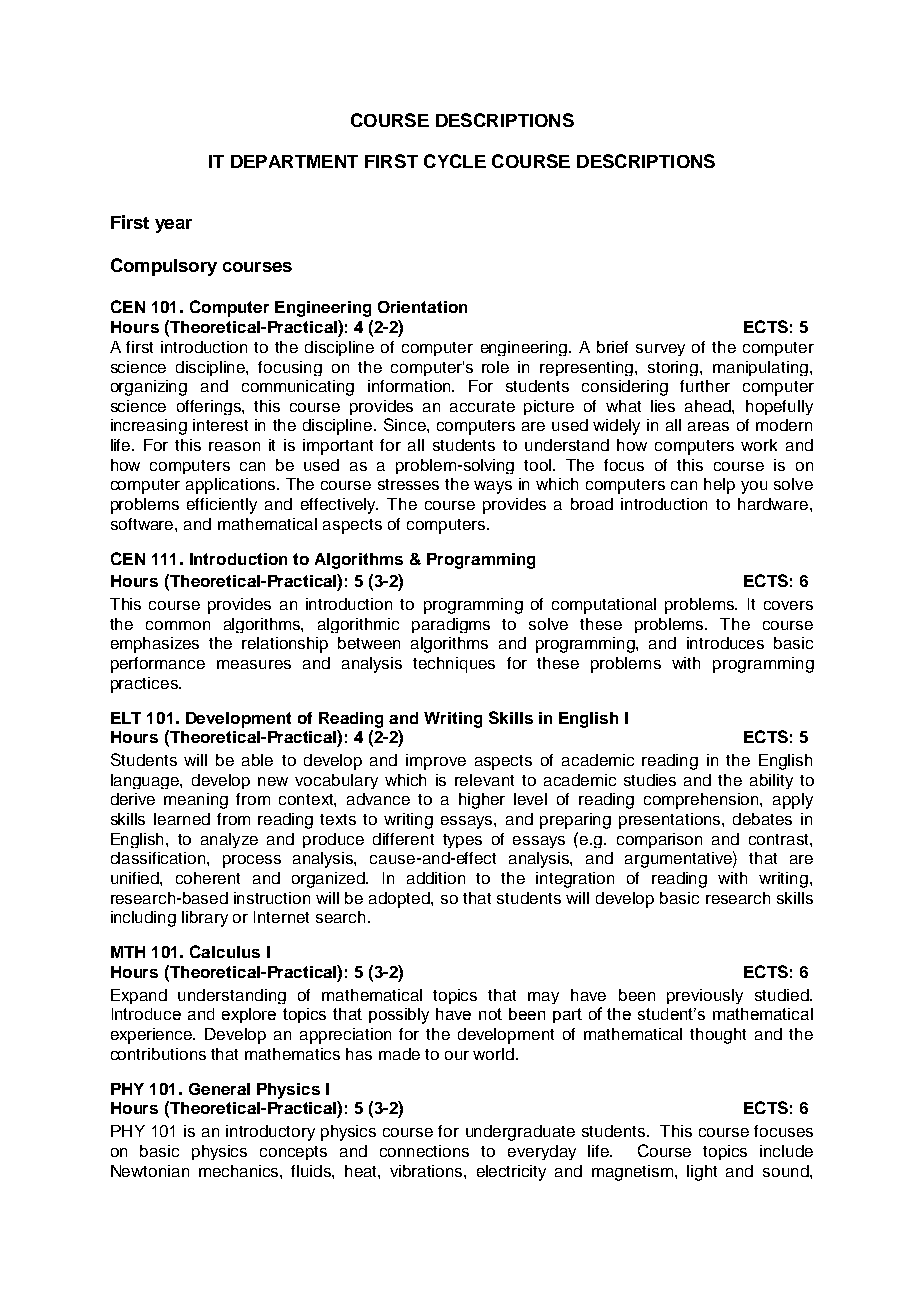 The height and width of the document is (1308, 924). Describe the element at coordinates (702, 1173) in the document. I see `light` at that location.
